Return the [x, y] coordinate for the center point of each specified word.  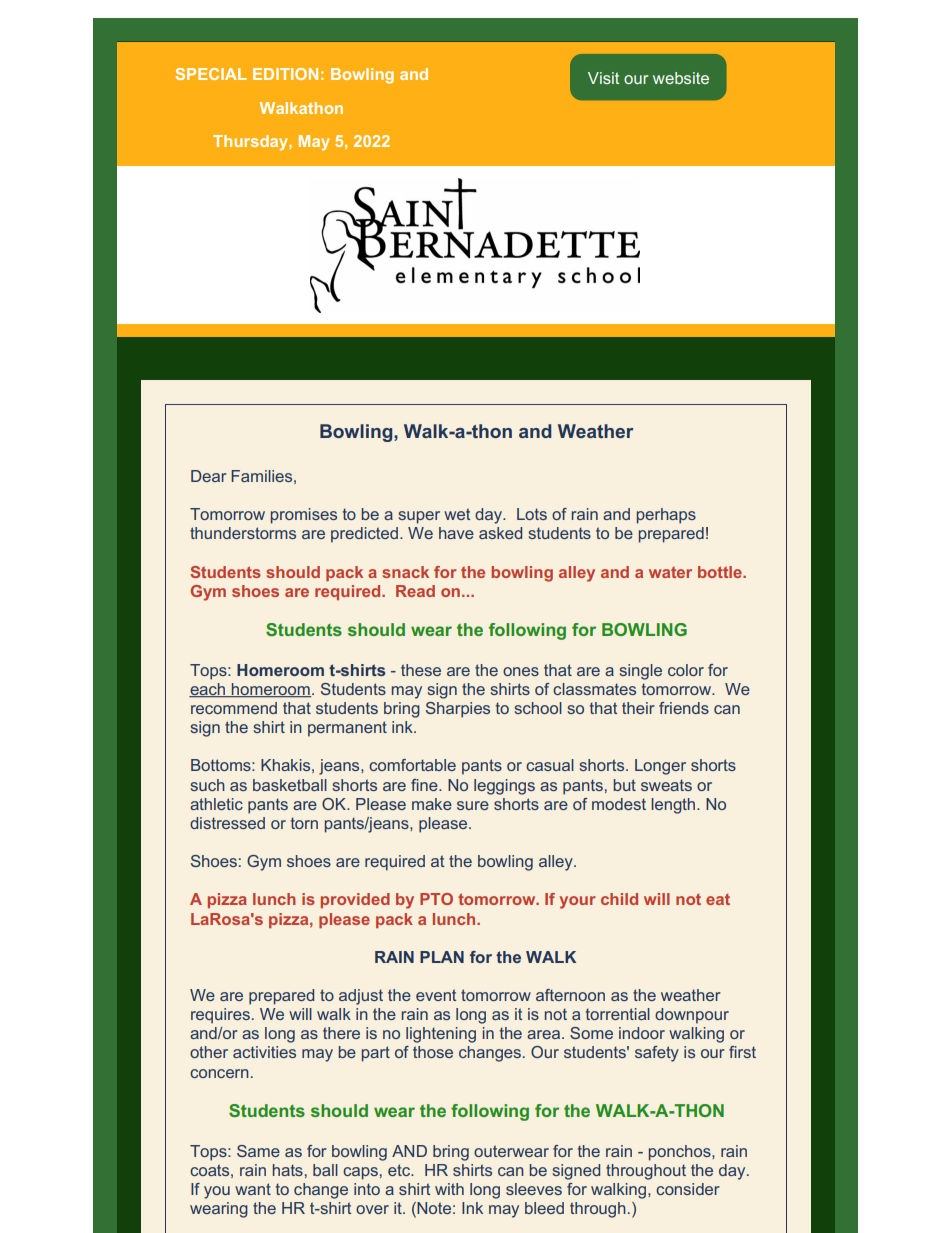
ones [521, 671]
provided [355, 900]
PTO [436, 899]
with [449, 1189]
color [686, 670]
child [619, 899]
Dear [209, 476]
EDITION [285, 74]
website [681, 78]
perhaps [666, 516]
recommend [234, 708]
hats [288, 1170]
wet [457, 514]
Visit [603, 78]
